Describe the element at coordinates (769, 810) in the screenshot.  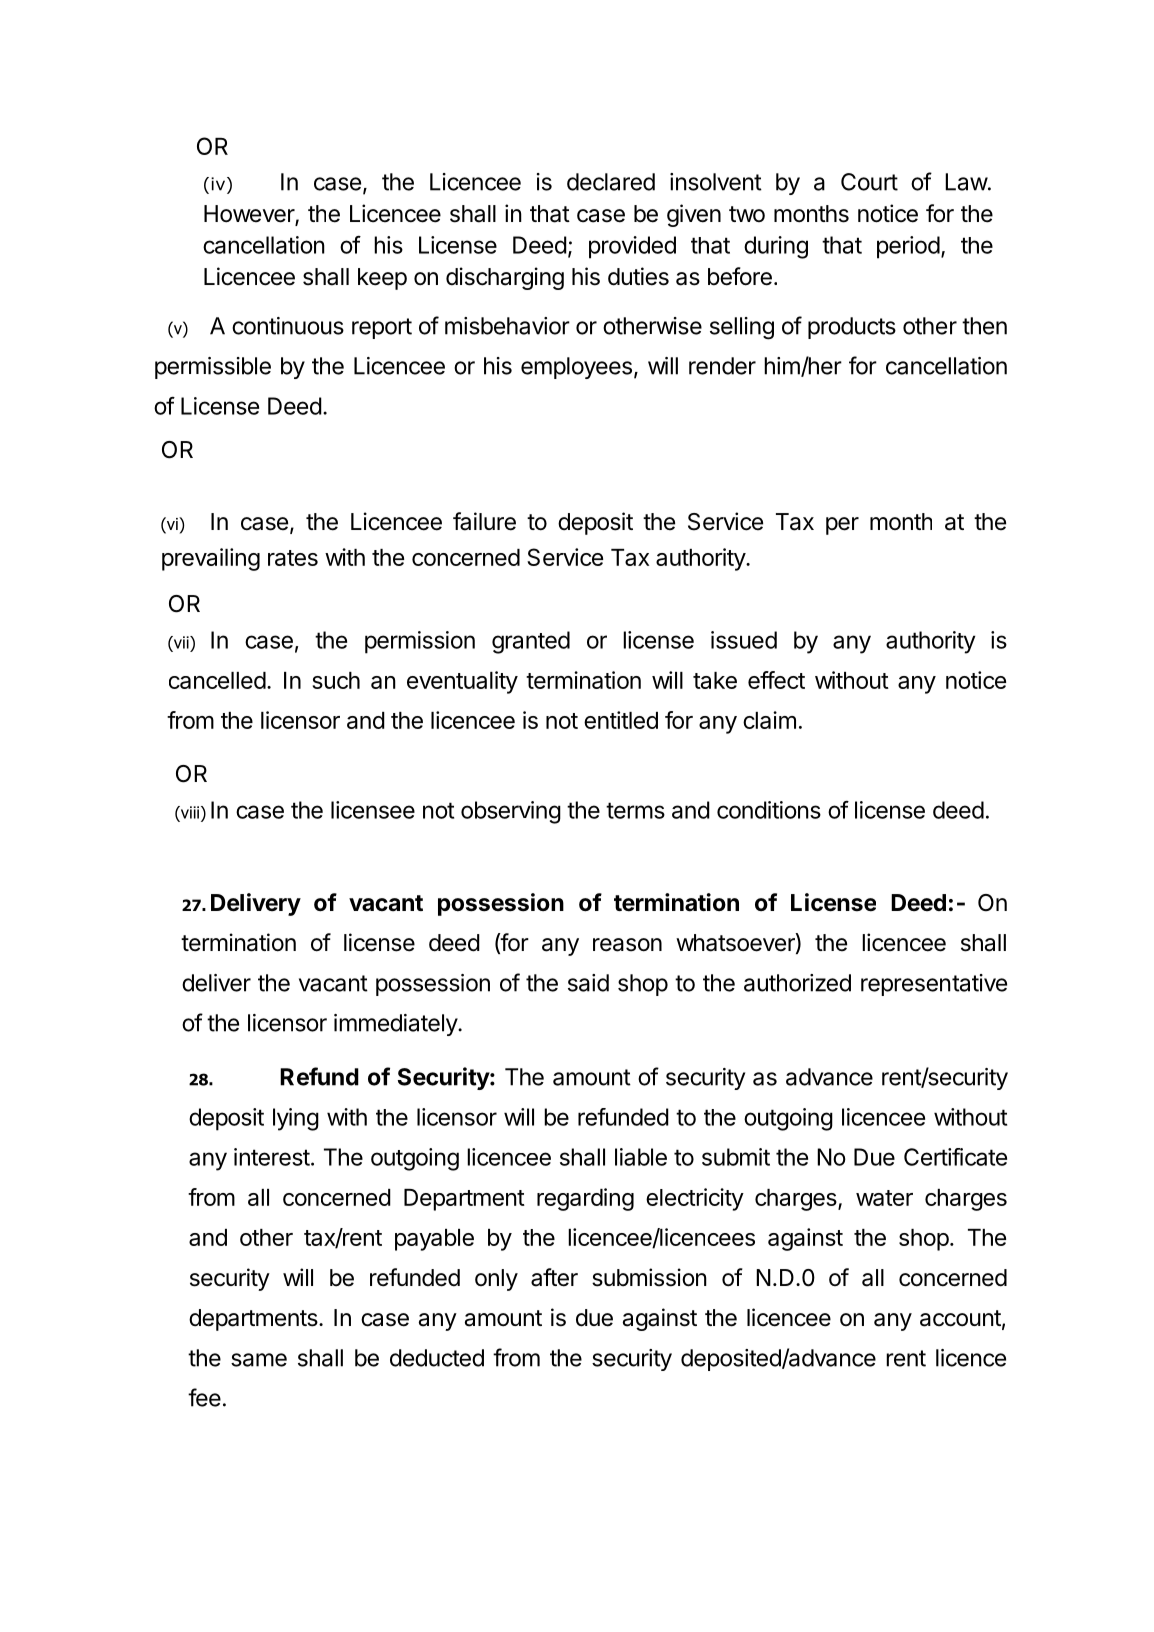
I see `conditions` at that location.
